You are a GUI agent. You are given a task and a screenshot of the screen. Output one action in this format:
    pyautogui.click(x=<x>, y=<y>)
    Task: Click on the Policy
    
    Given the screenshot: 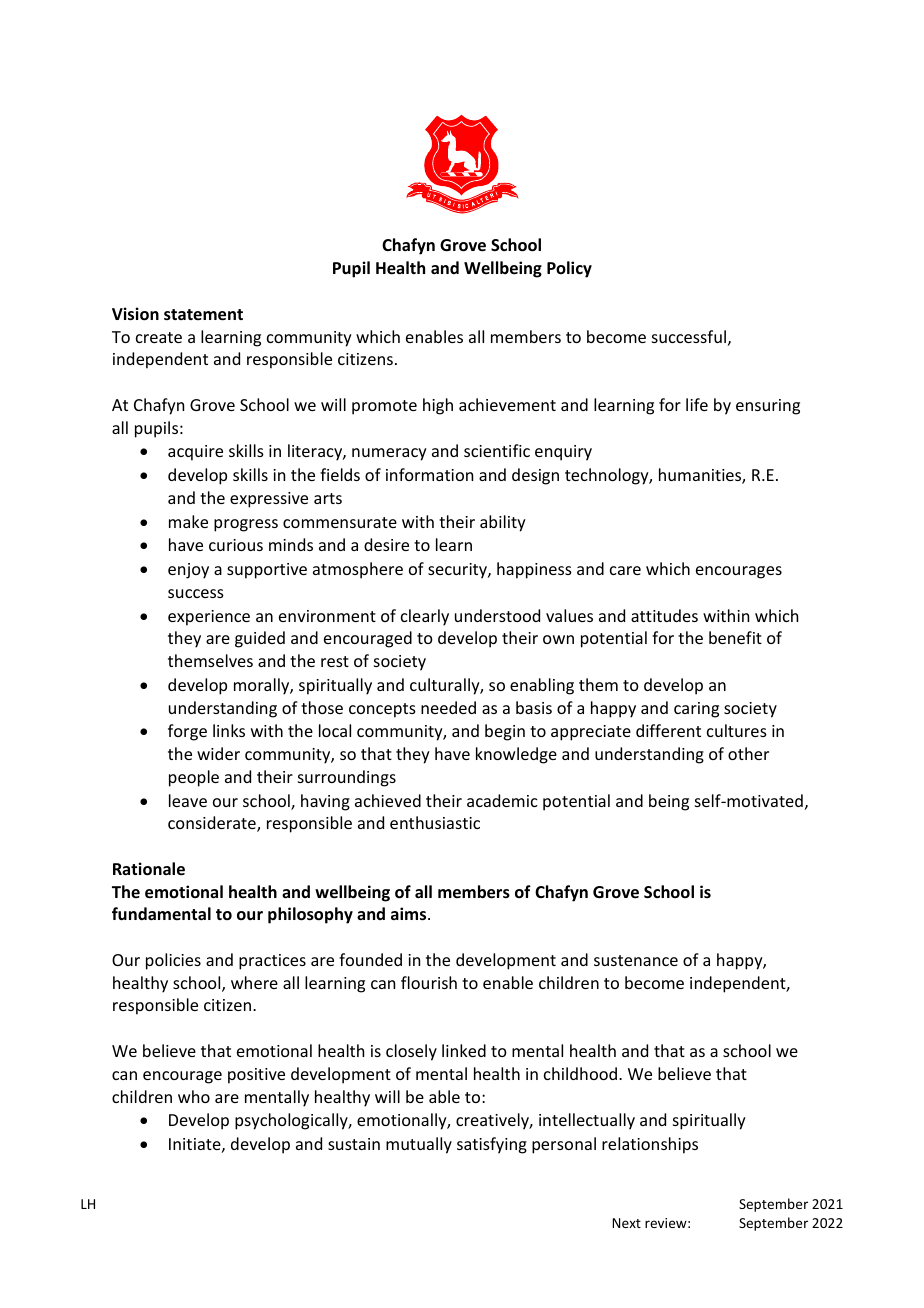 What is the action you would take?
    pyautogui.click(x=569, y=269)
